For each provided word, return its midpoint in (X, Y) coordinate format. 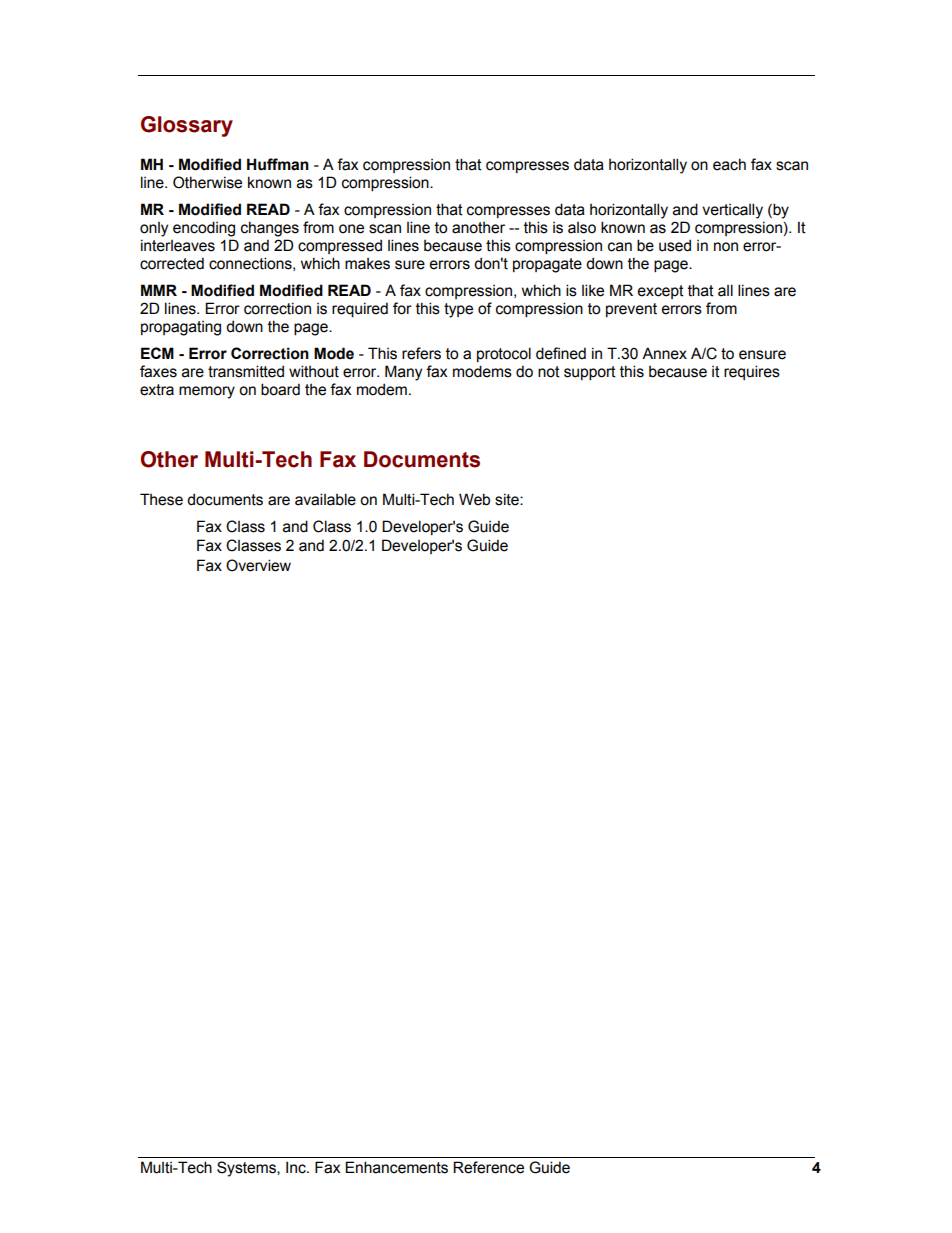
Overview (258, 565)
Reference (488, 1167)
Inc (297, 1167)
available (325, 499)
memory (207, 392)
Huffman (278, 164)
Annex (664, 353)
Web (474, 499)
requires (752, 372)
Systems (247, 1169)
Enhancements (396, 1167)
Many (403, 373)
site (508, 499)
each (729, 164)
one (351, 229)
